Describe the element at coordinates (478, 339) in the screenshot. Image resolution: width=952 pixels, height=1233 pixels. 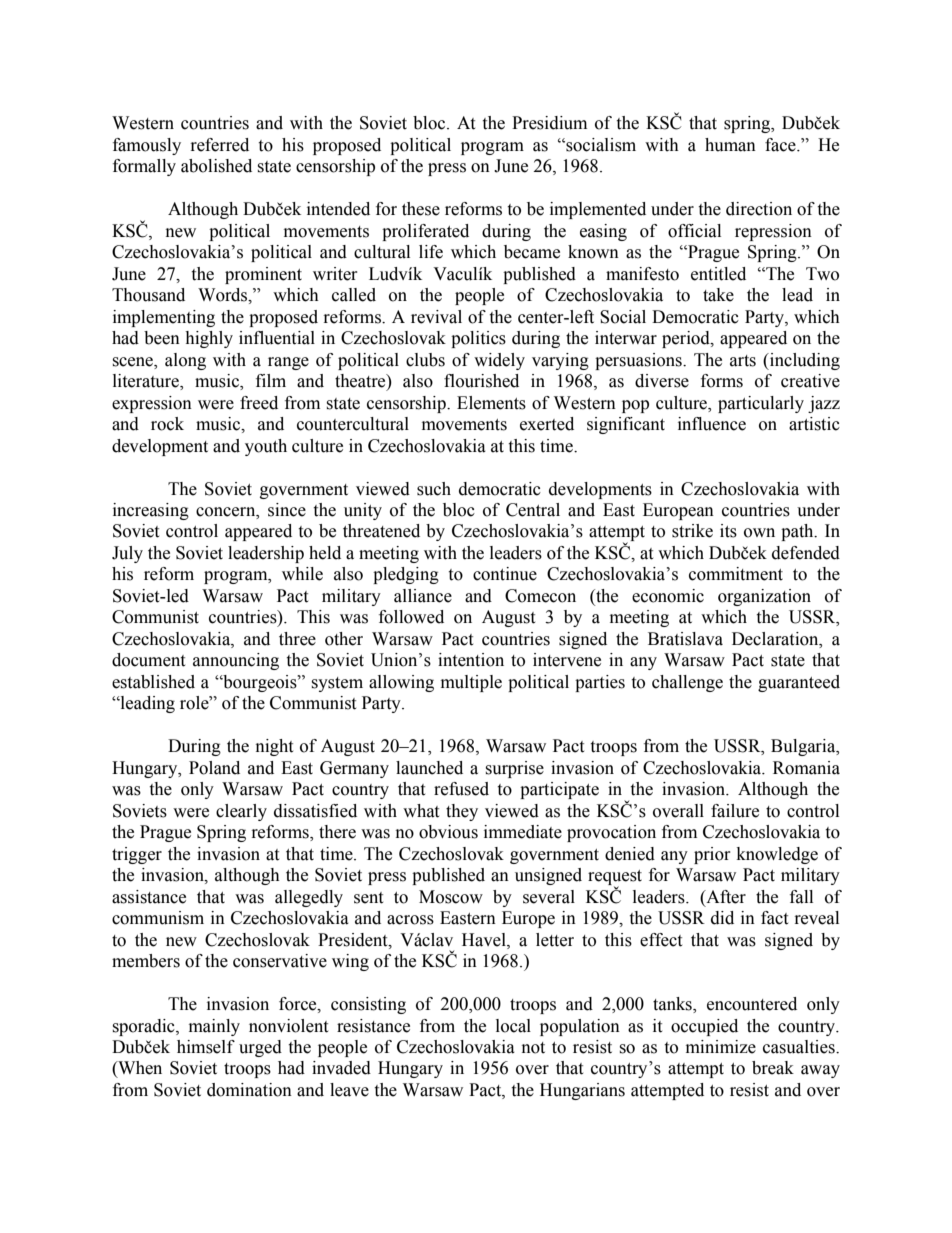
I see `politics` at that location.
